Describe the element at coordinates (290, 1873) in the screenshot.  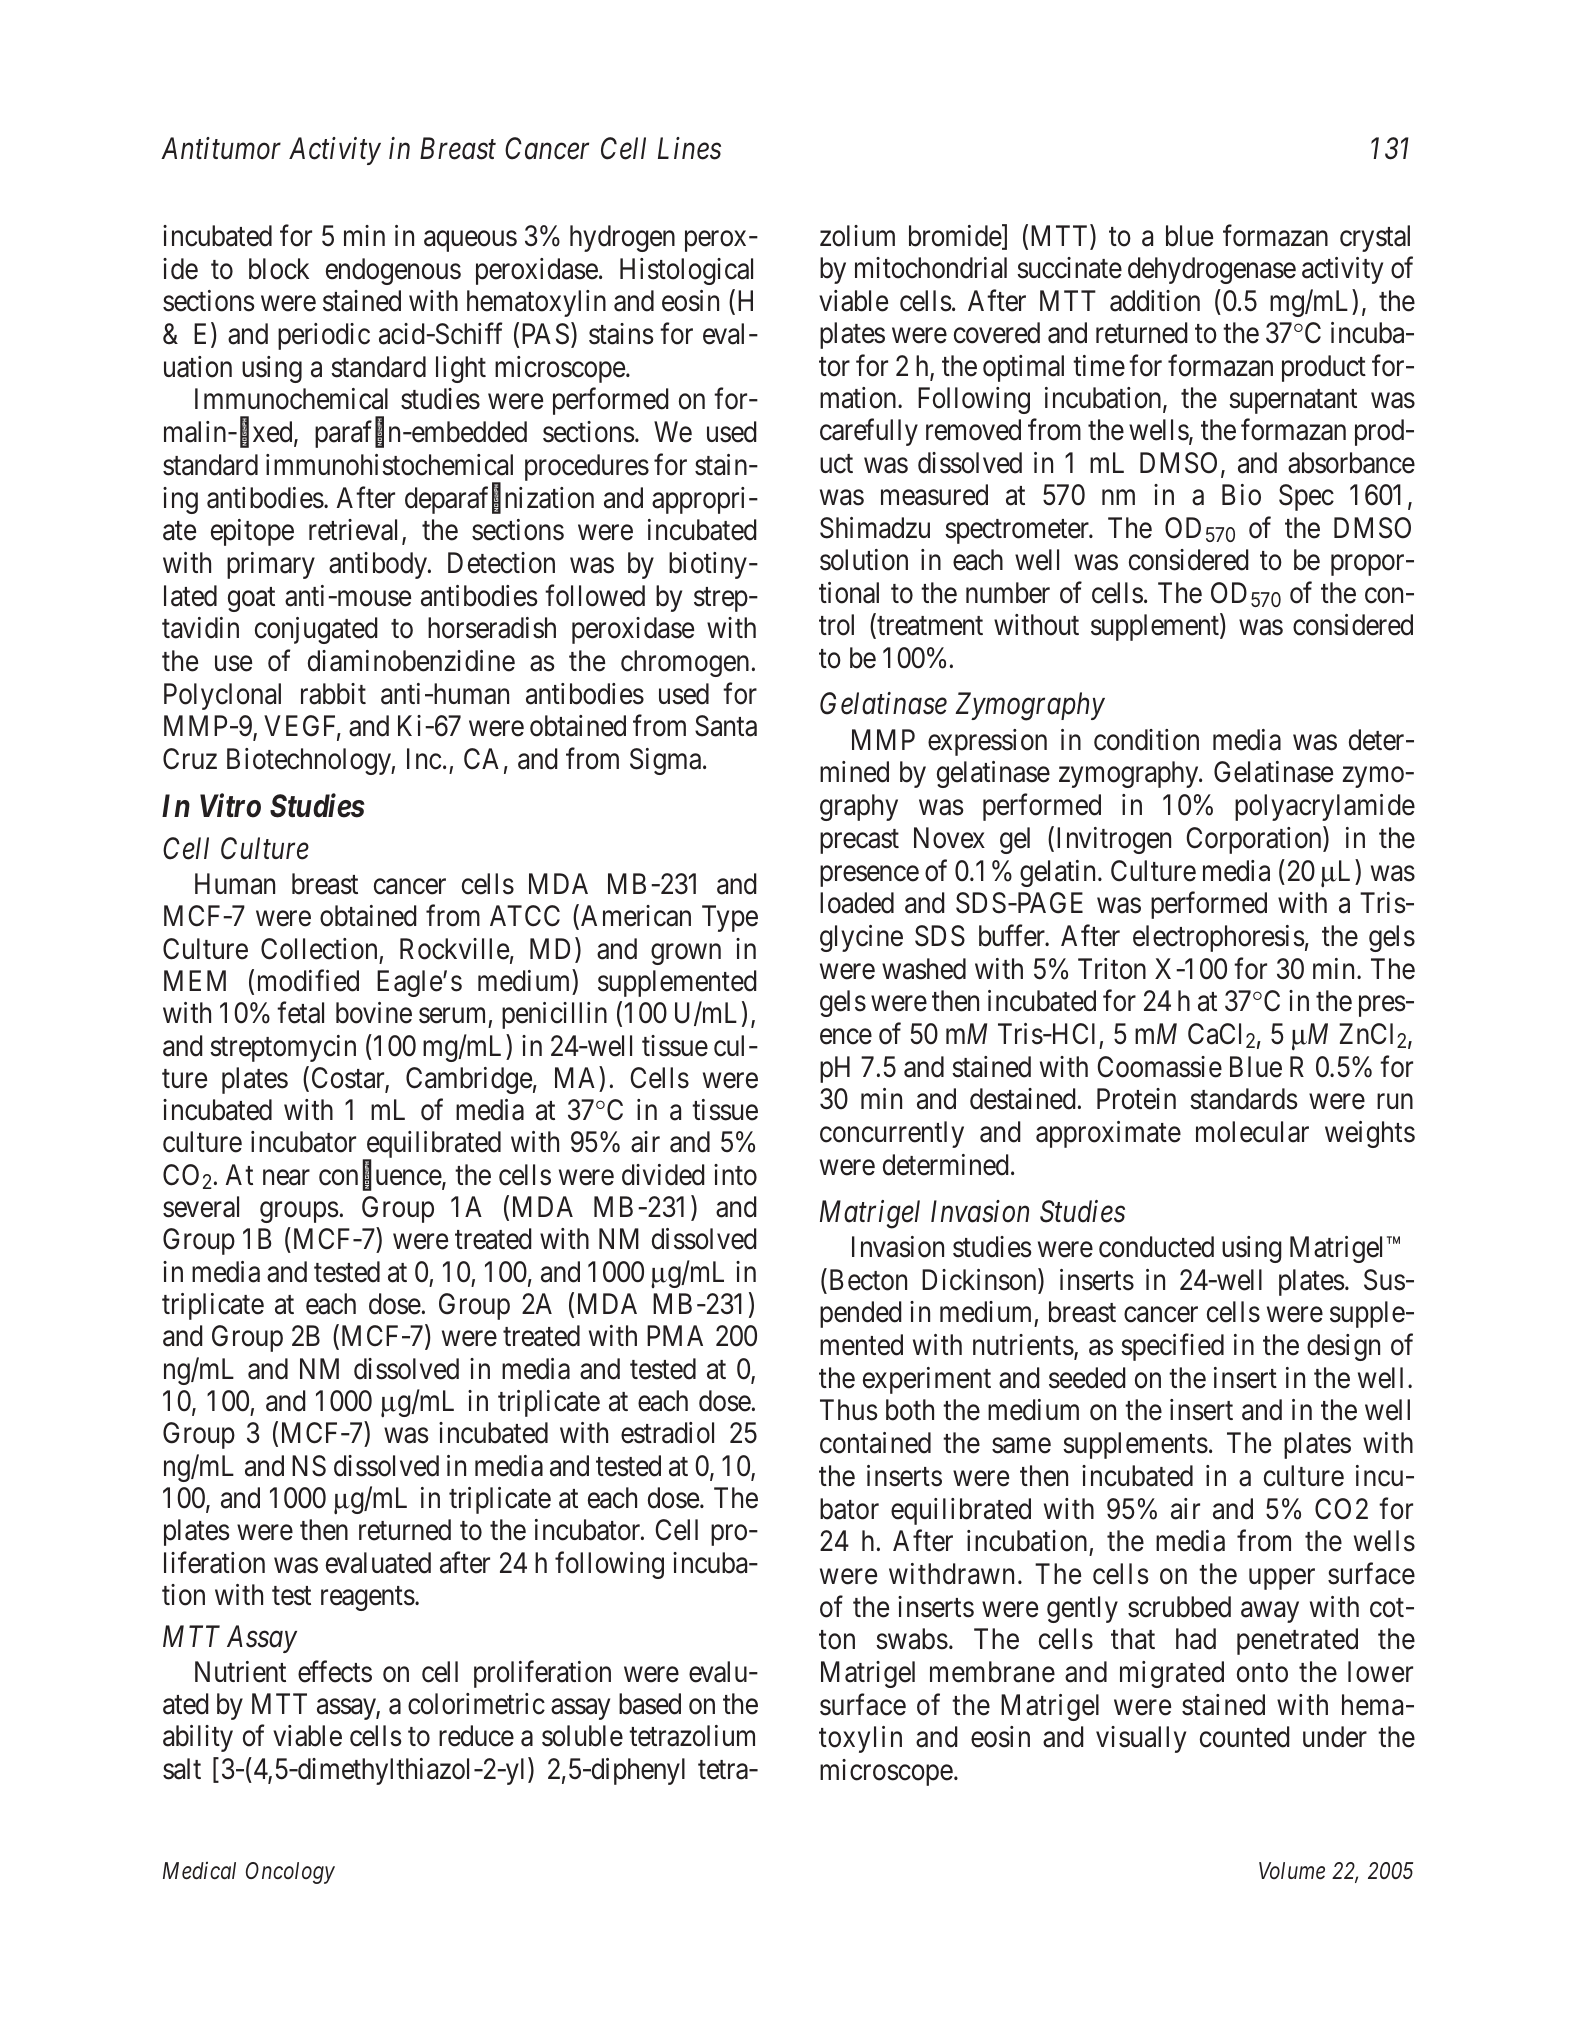
I see `Oncology` at that location.
